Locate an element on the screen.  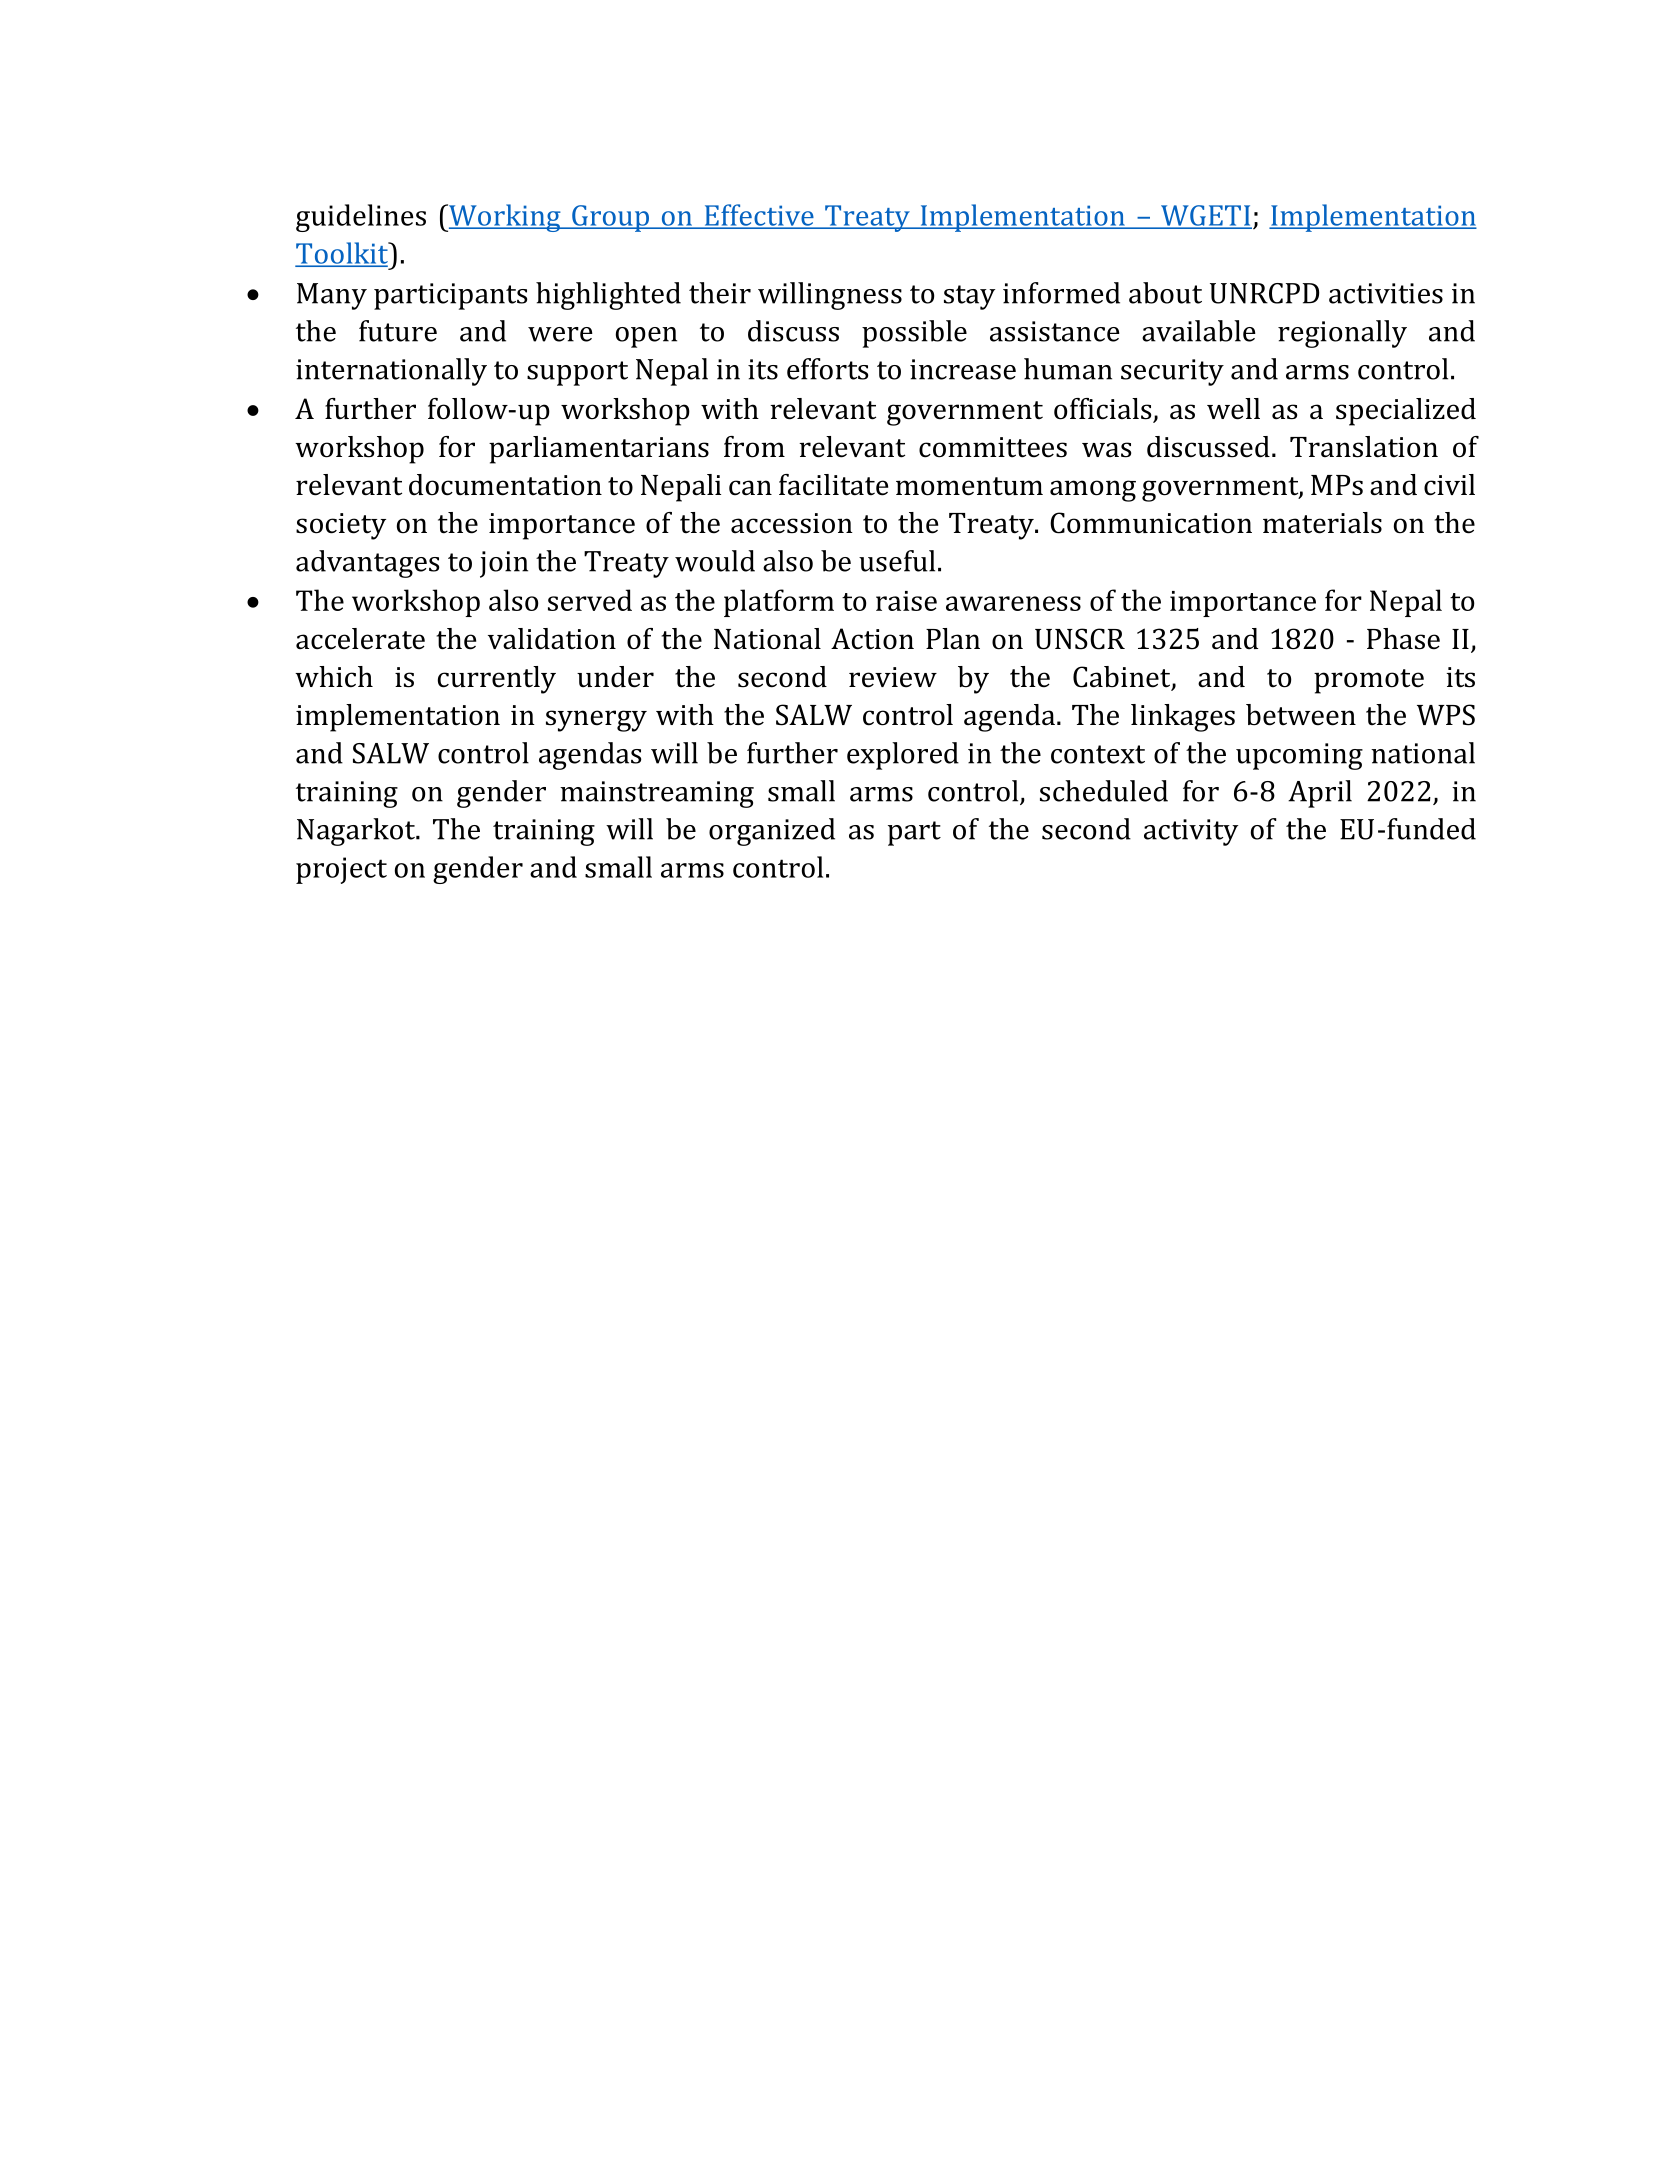
organized is located at coordinates (772, 832).
